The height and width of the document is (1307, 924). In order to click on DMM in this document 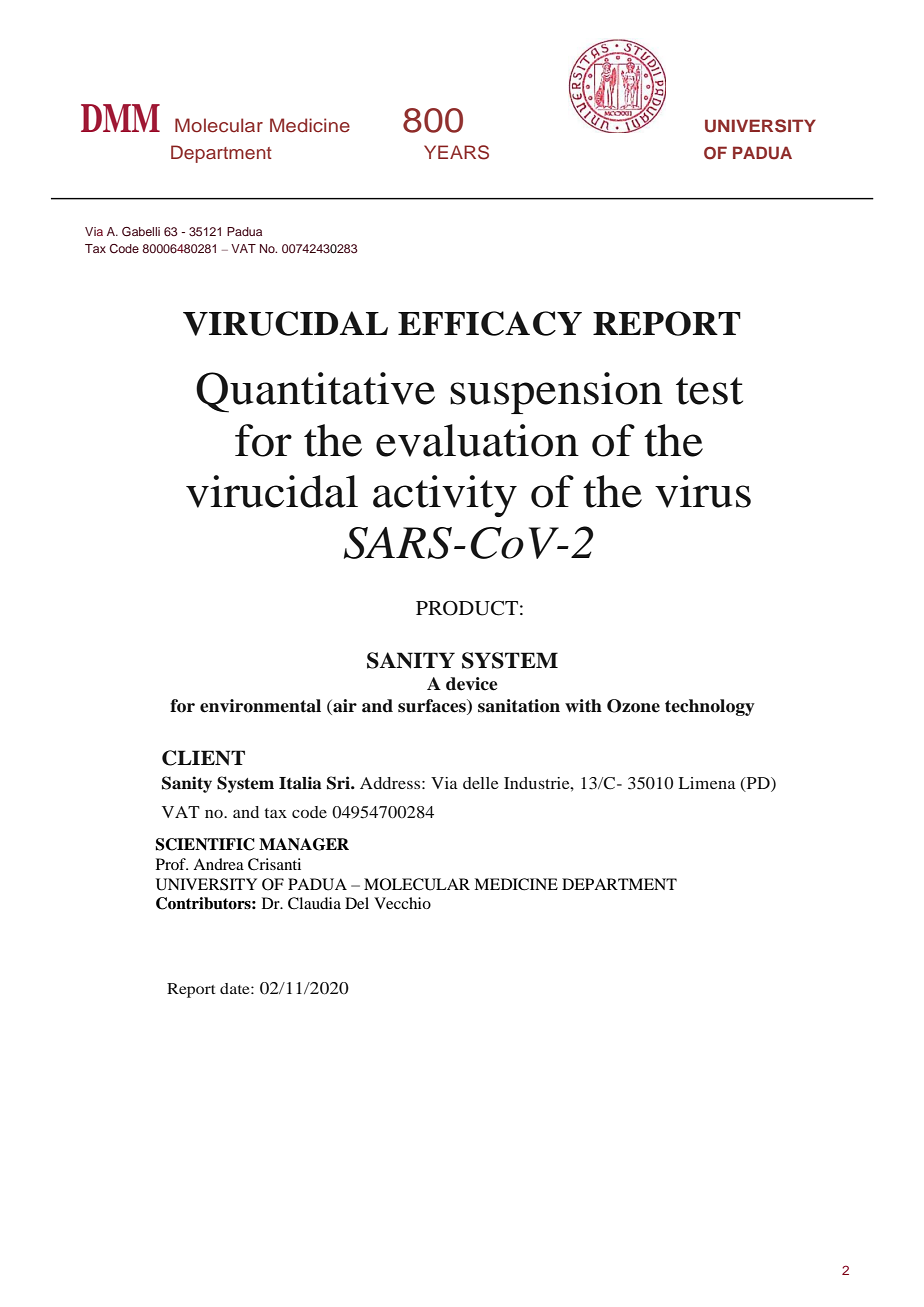, I will do `click(120, 118)`.
